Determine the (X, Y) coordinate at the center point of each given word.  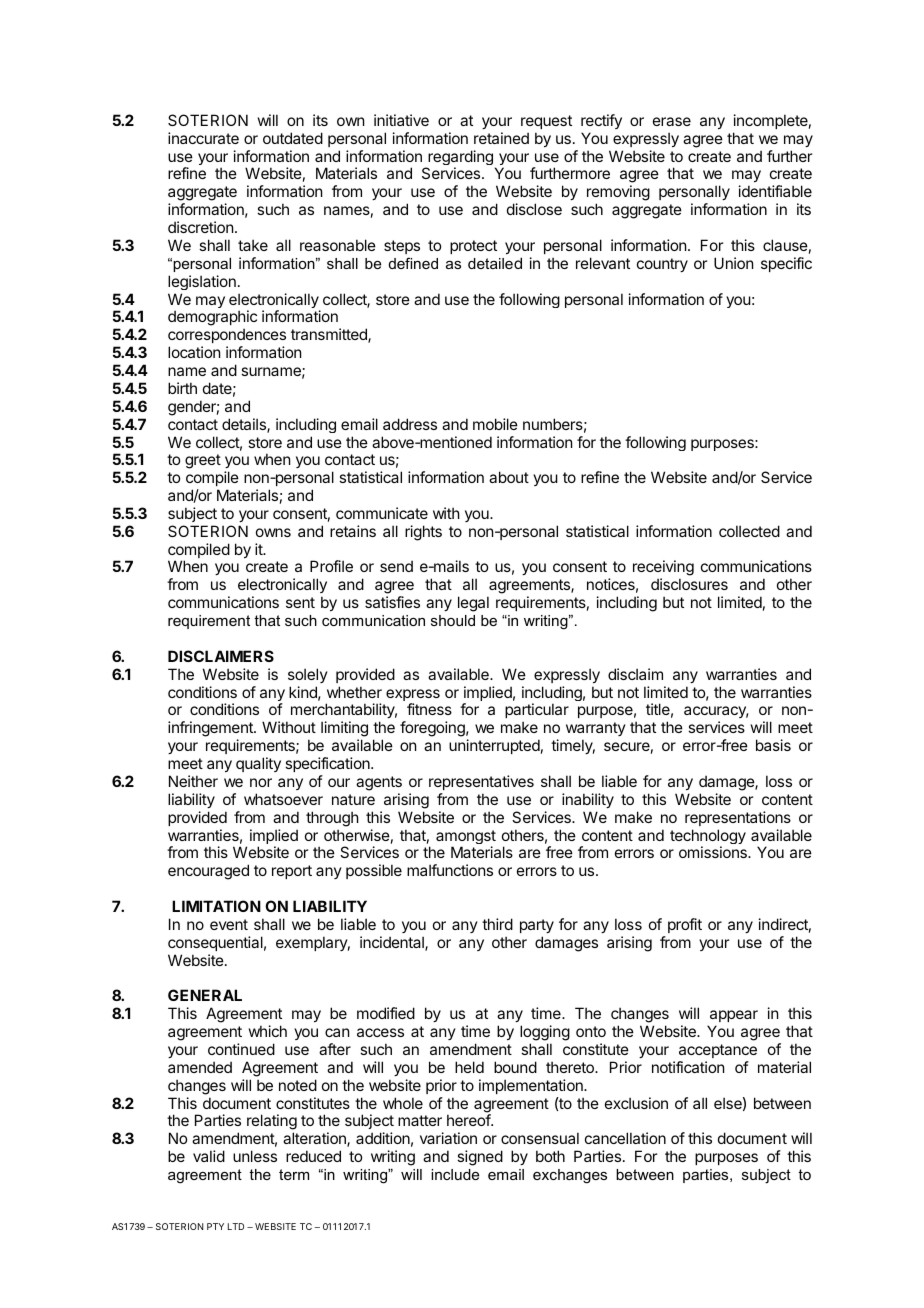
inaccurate (203, 138)
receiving (663, 569)
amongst (466, 838)
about (509, 477)
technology (708, 838)
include (455, 1174)
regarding (459, 159)
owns (273, 532)
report (292, 872)
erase (672, 121)
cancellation (625, 1138)
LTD (236, 1226)
